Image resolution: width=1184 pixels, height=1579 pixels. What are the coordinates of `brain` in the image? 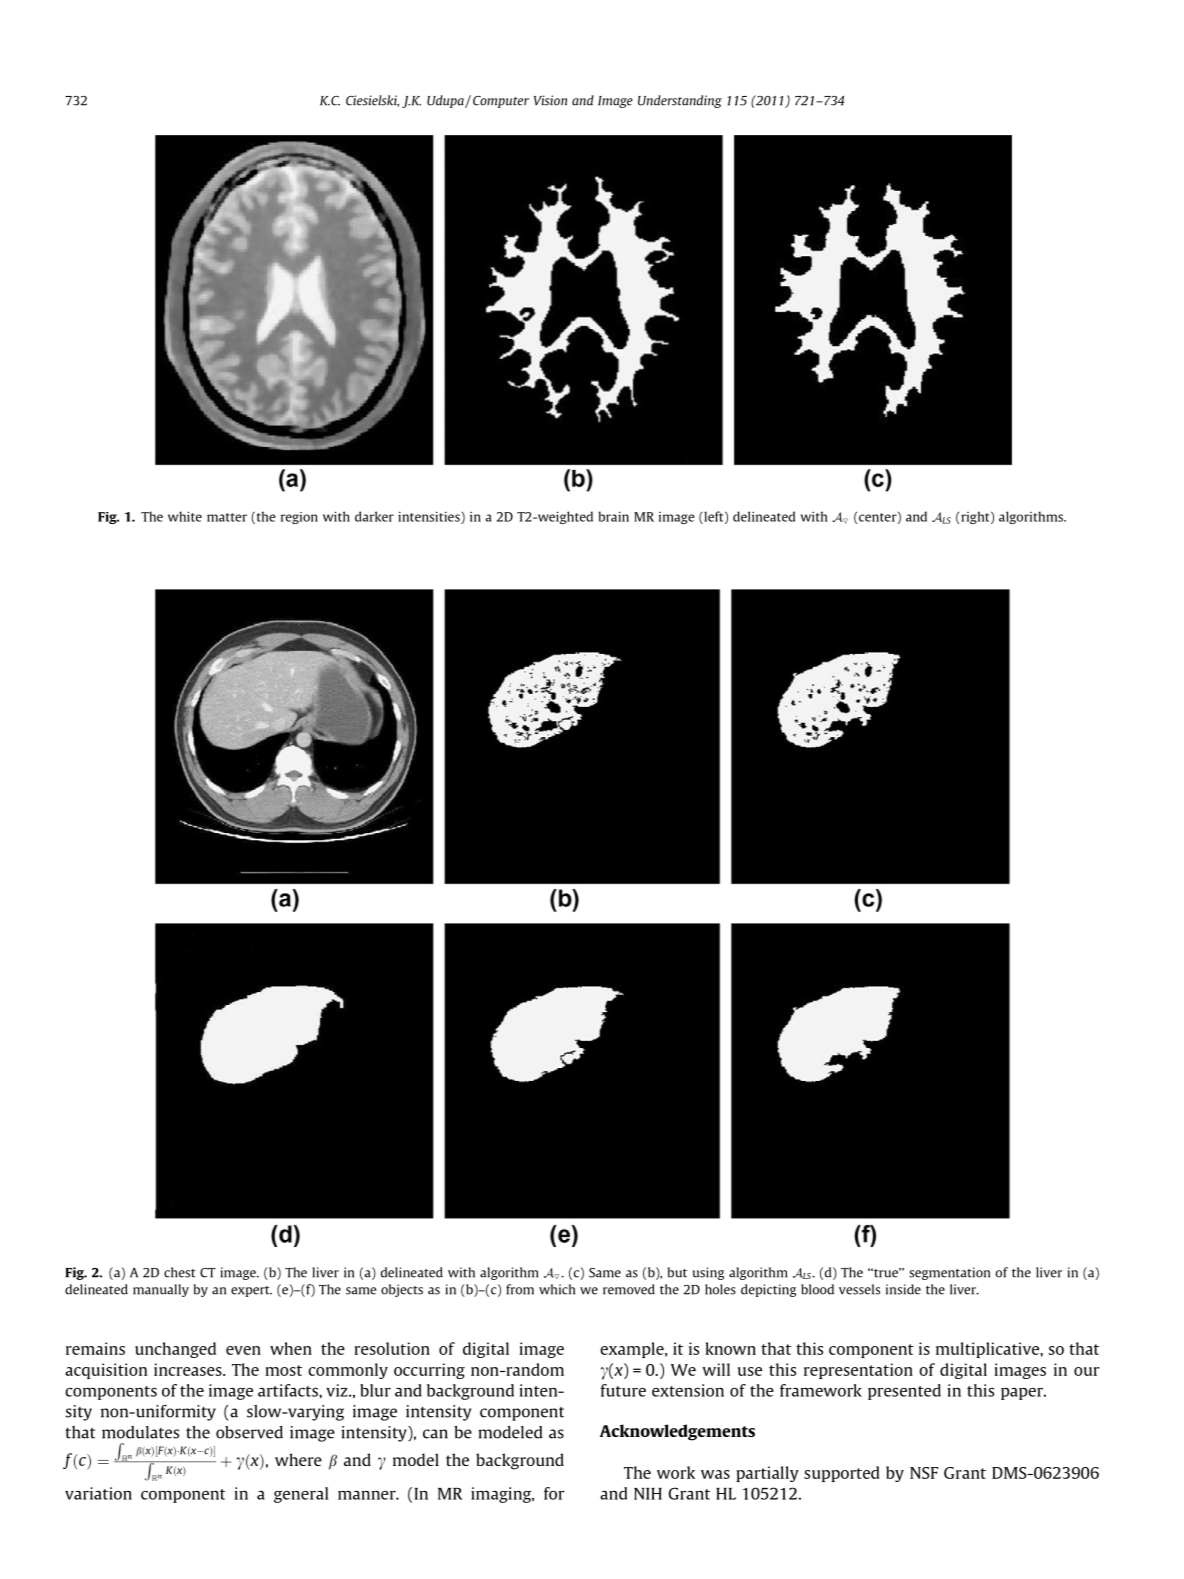 It's located at (613, 516).
